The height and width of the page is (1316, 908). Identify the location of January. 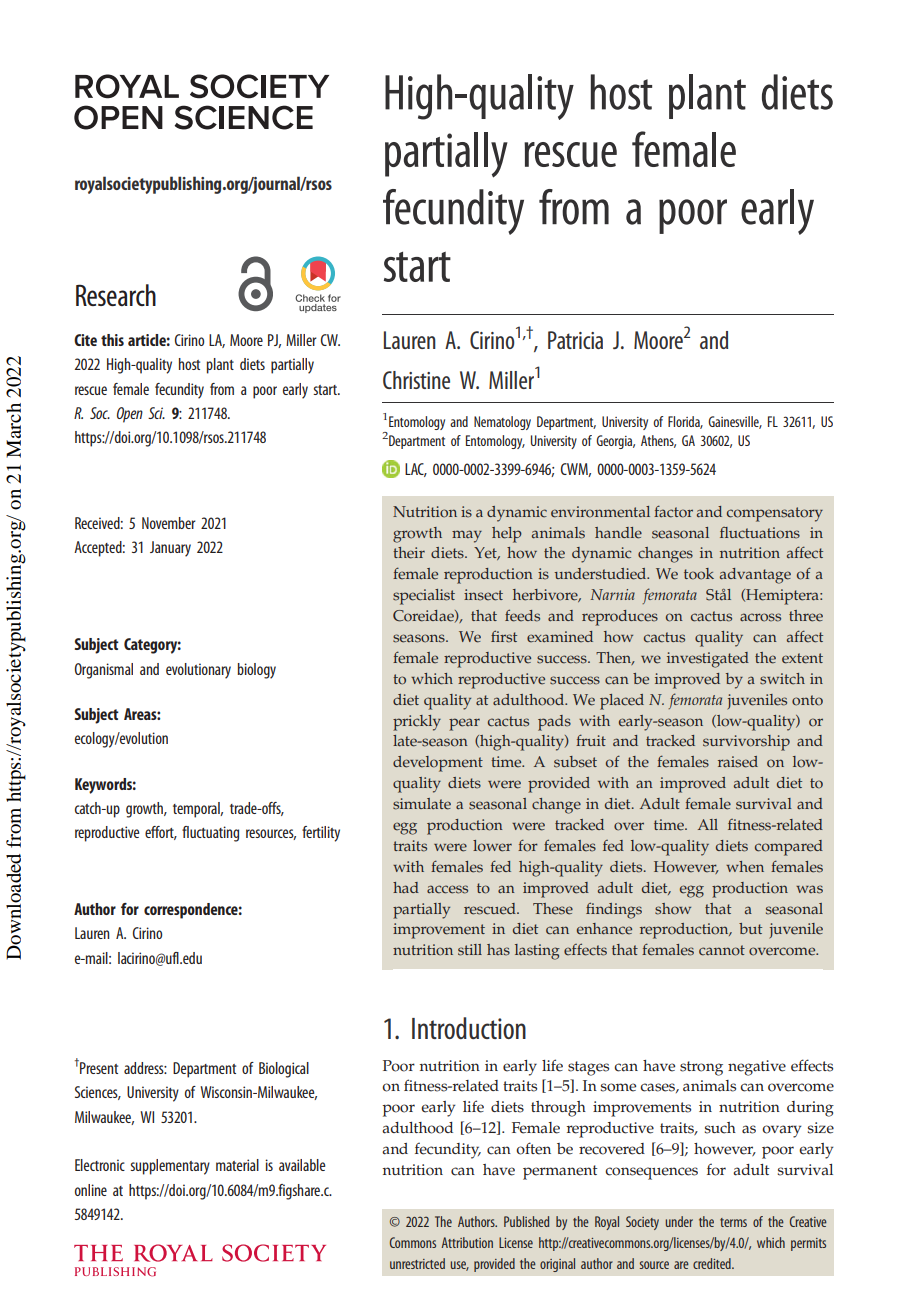
(170, 549).
